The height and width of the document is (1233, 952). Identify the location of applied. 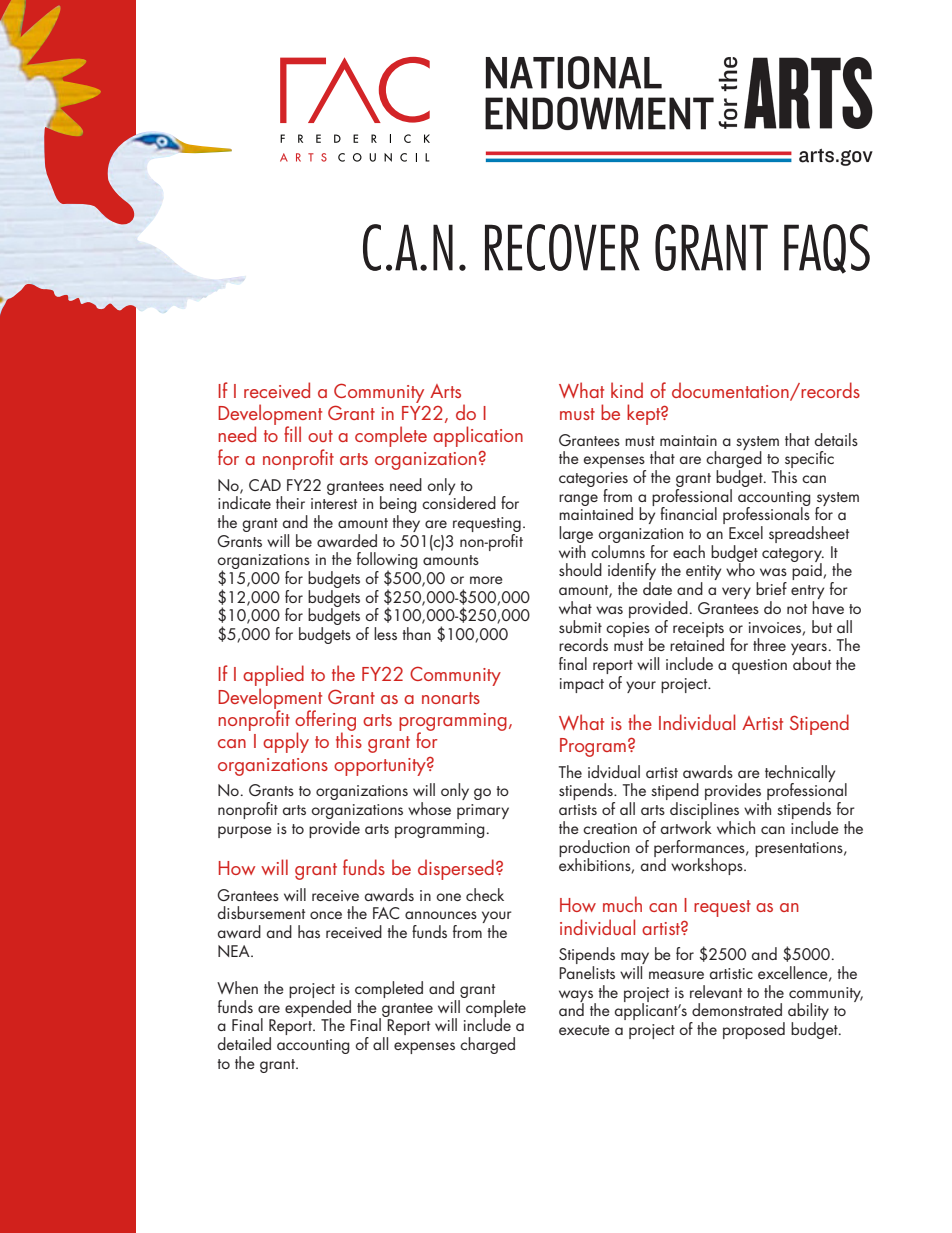
(273, 675).
